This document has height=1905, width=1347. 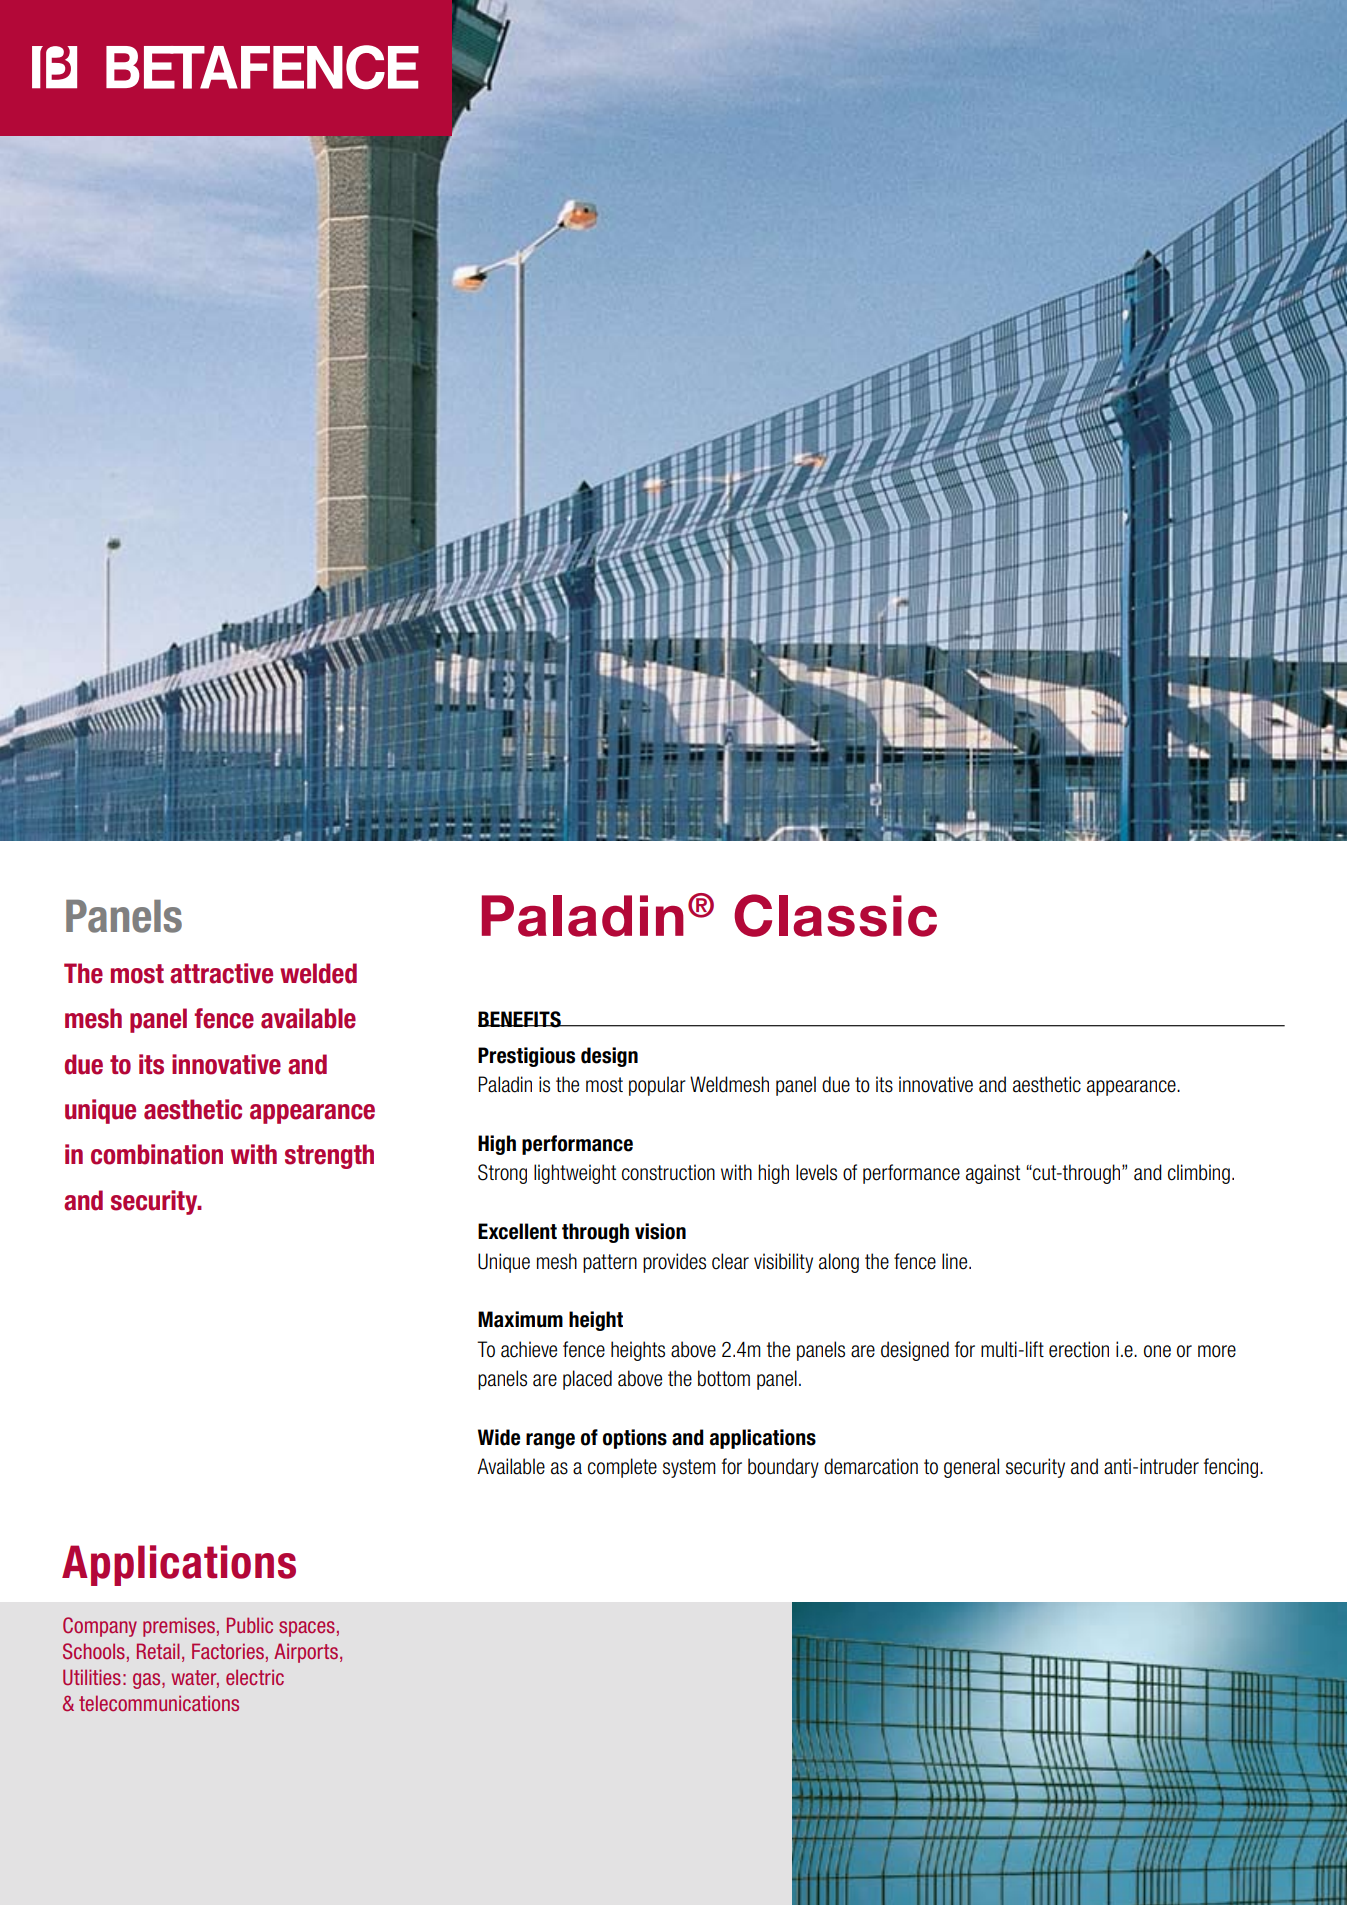 What do you see at coordinates (835, 915) in the document?
I see `Classic` at bounding box center [835, 915].
